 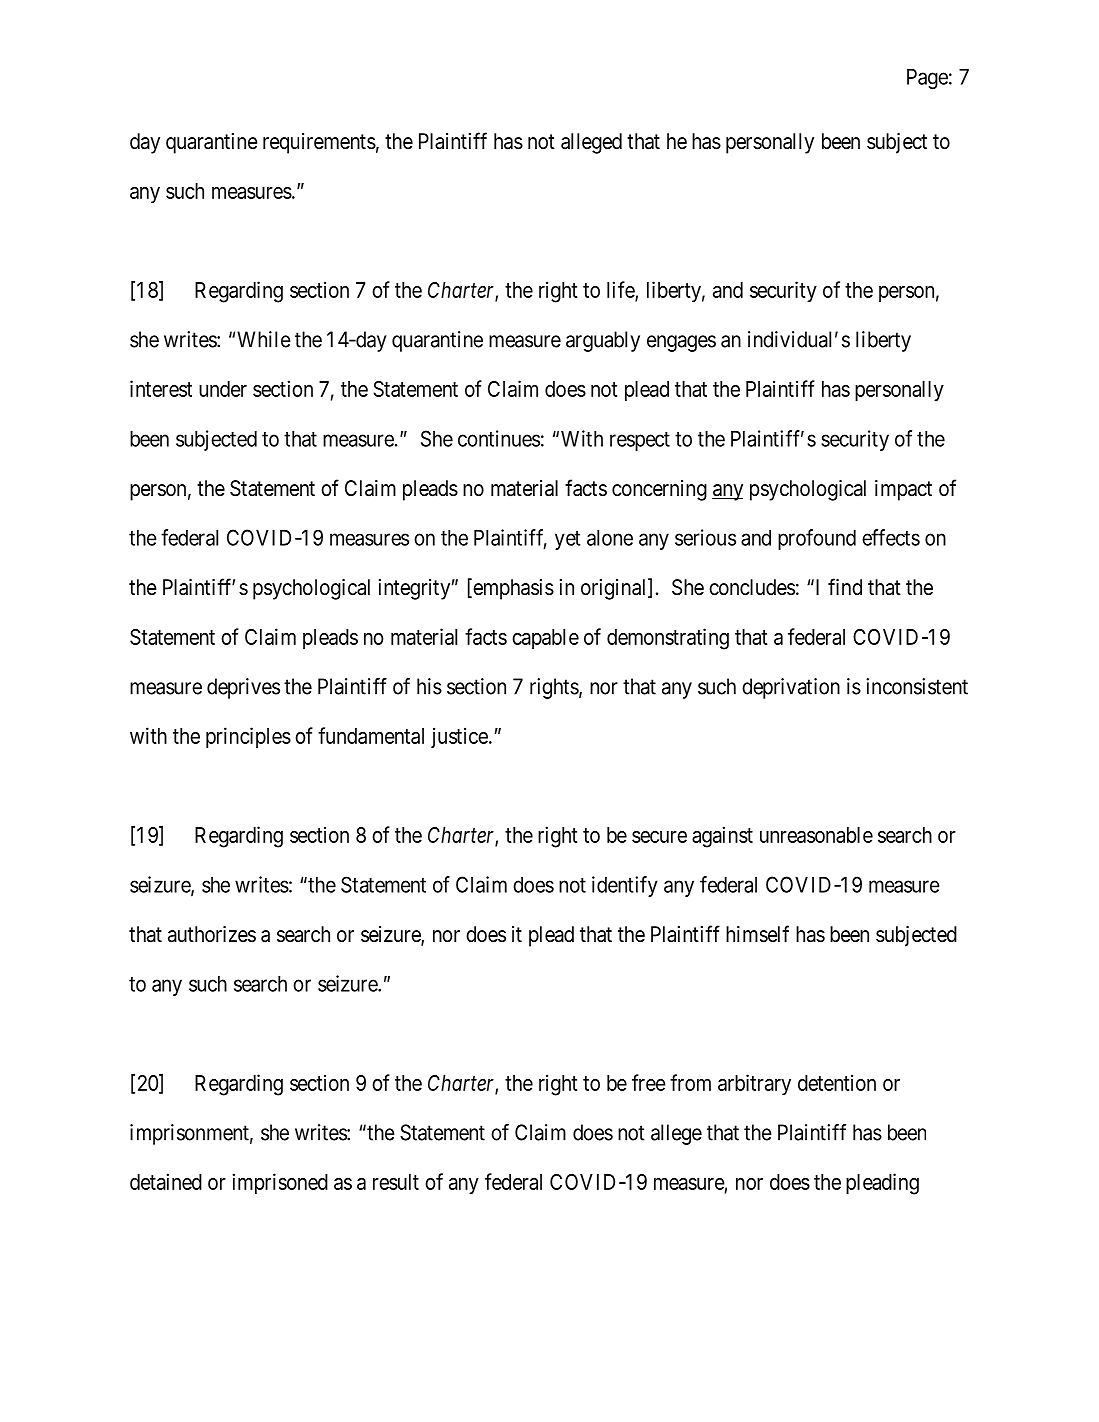 What do you see at coordinates (319, 143) in the screenshot?
I see `requirements` at bounding box center [319, 143].
